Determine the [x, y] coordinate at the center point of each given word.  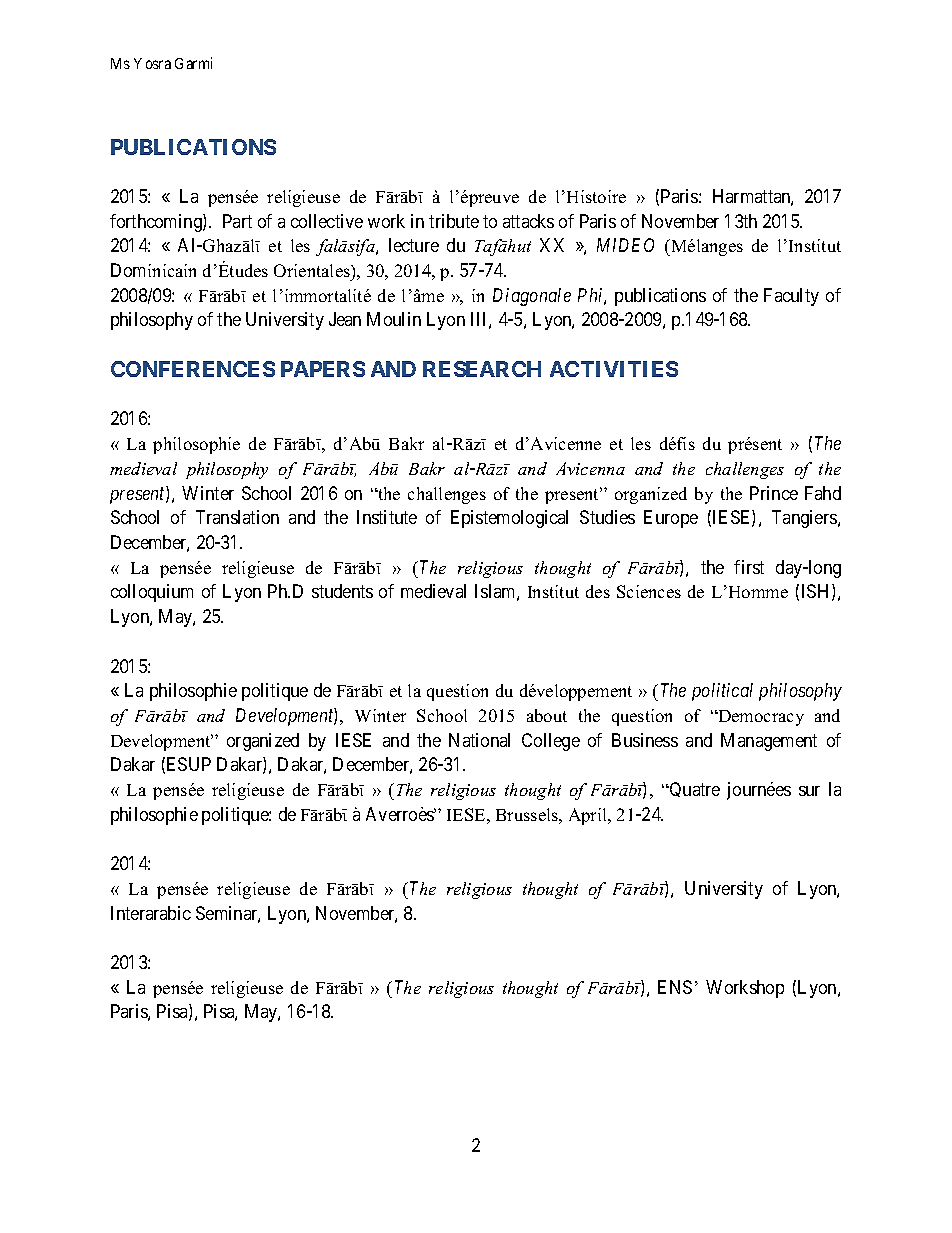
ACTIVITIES [614, 369]
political [722, 692]
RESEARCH [482, 369]
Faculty [791, 297]
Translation [237, 517]
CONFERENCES [193, 369]
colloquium [152, 593]
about [547, 715]
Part [237, 221]
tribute [454, 221]
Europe [671, 519]
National [479, 740]
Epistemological [509, 519]
